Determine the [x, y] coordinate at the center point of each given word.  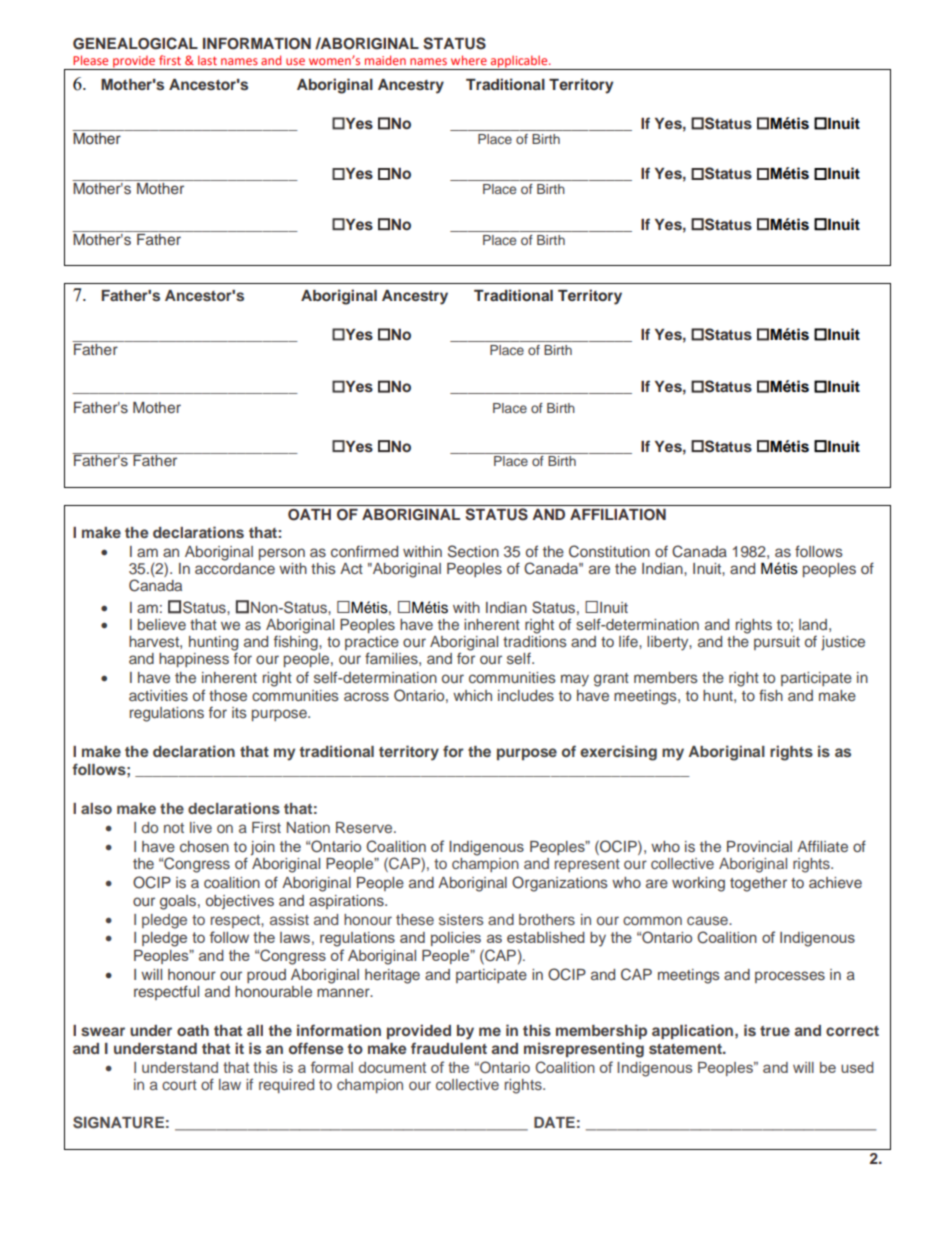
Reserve [365, 827]
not [174, 828]
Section [473, 551]
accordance [235, 567]
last [207, 60]
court [179, 1085]
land [813, 624]
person [282, 554]
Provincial [759, 846]
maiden [385, 60]
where [469, 60]
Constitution [609, 551]
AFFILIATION [618, 515]
